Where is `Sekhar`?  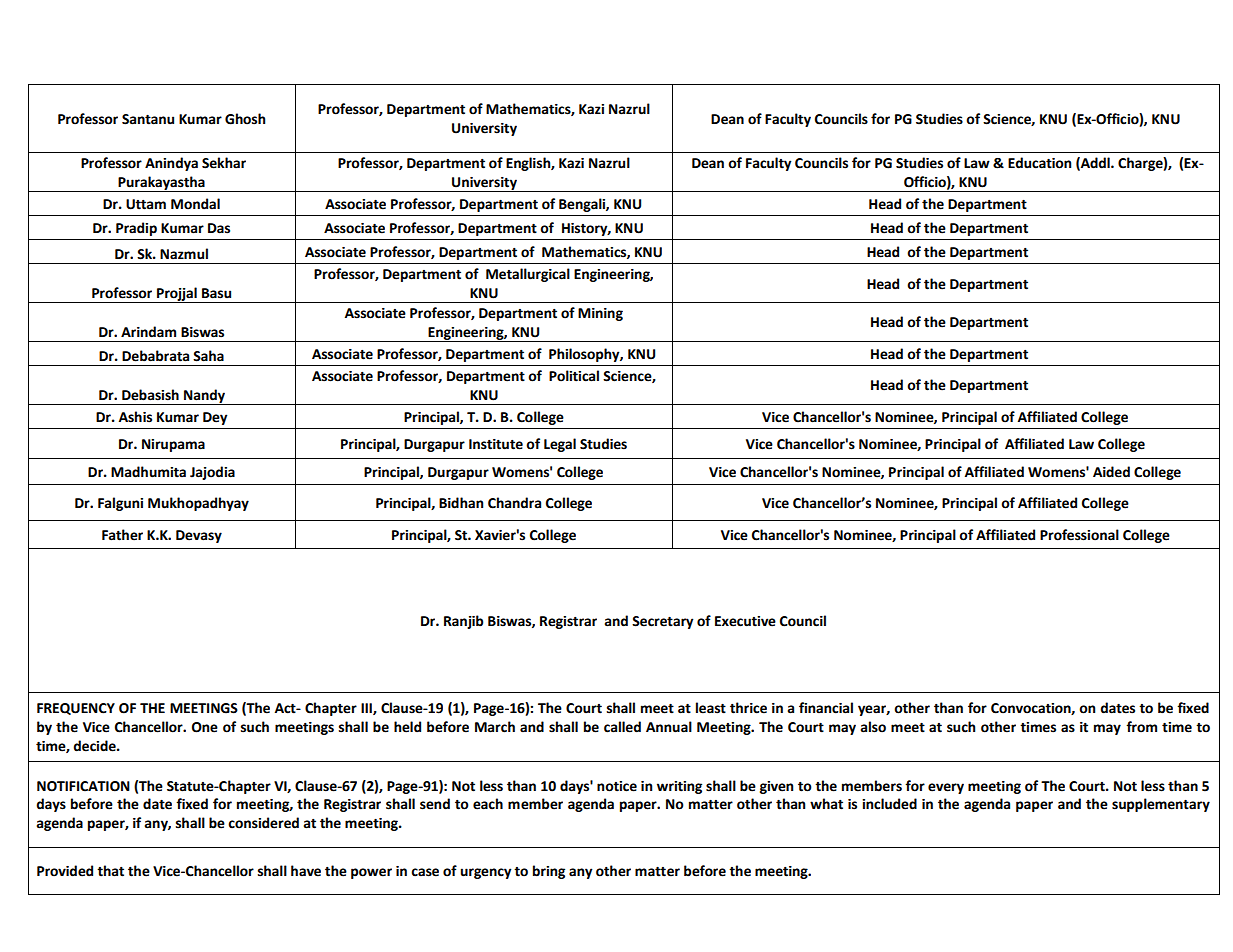 Sekhar is located at coordinates (224, 163).
